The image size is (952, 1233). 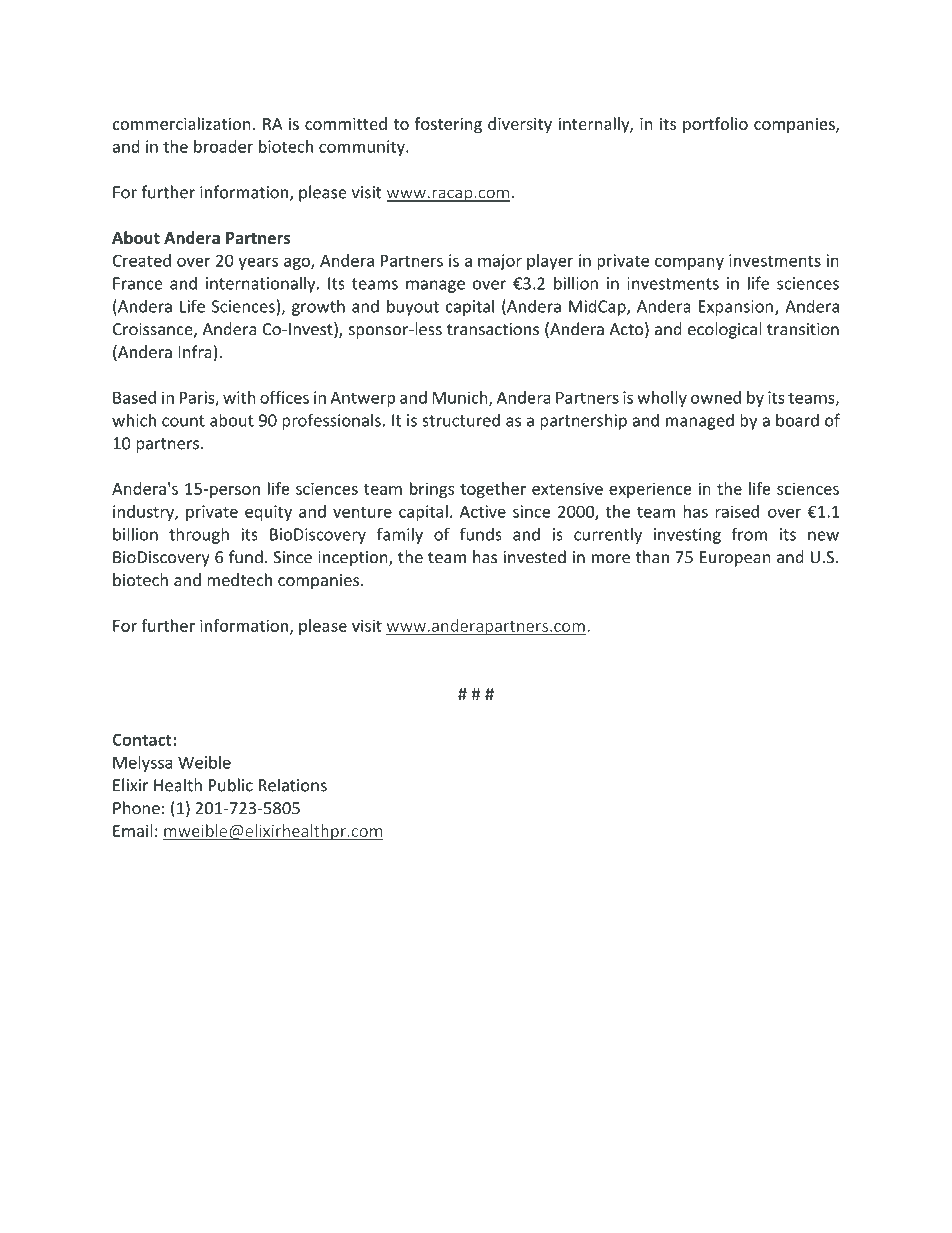 I want to click on inception, so click(x=354, y=559).
